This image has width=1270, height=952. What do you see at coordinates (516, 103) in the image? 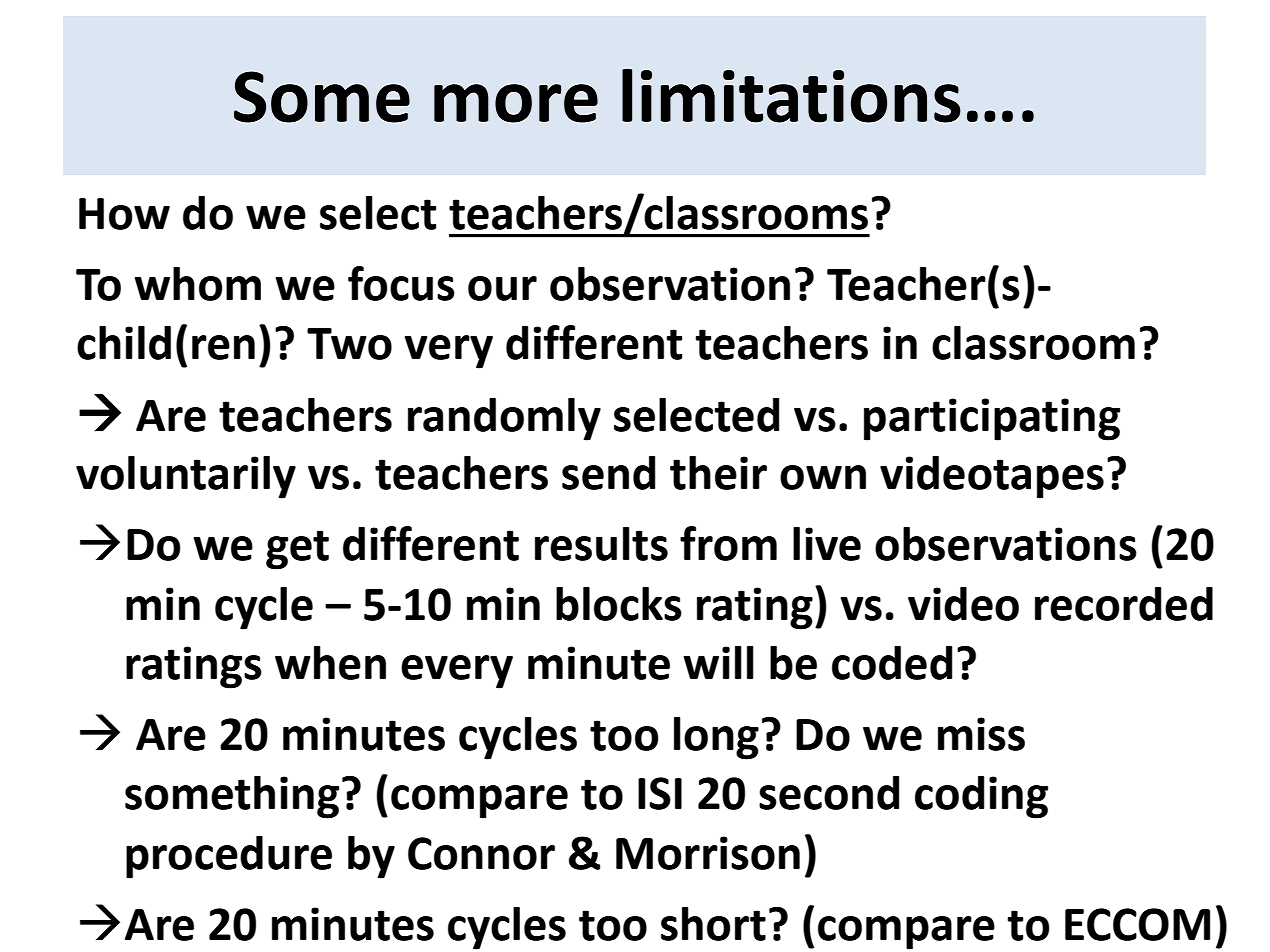
I see `more` at bounding box center [516, 103].
